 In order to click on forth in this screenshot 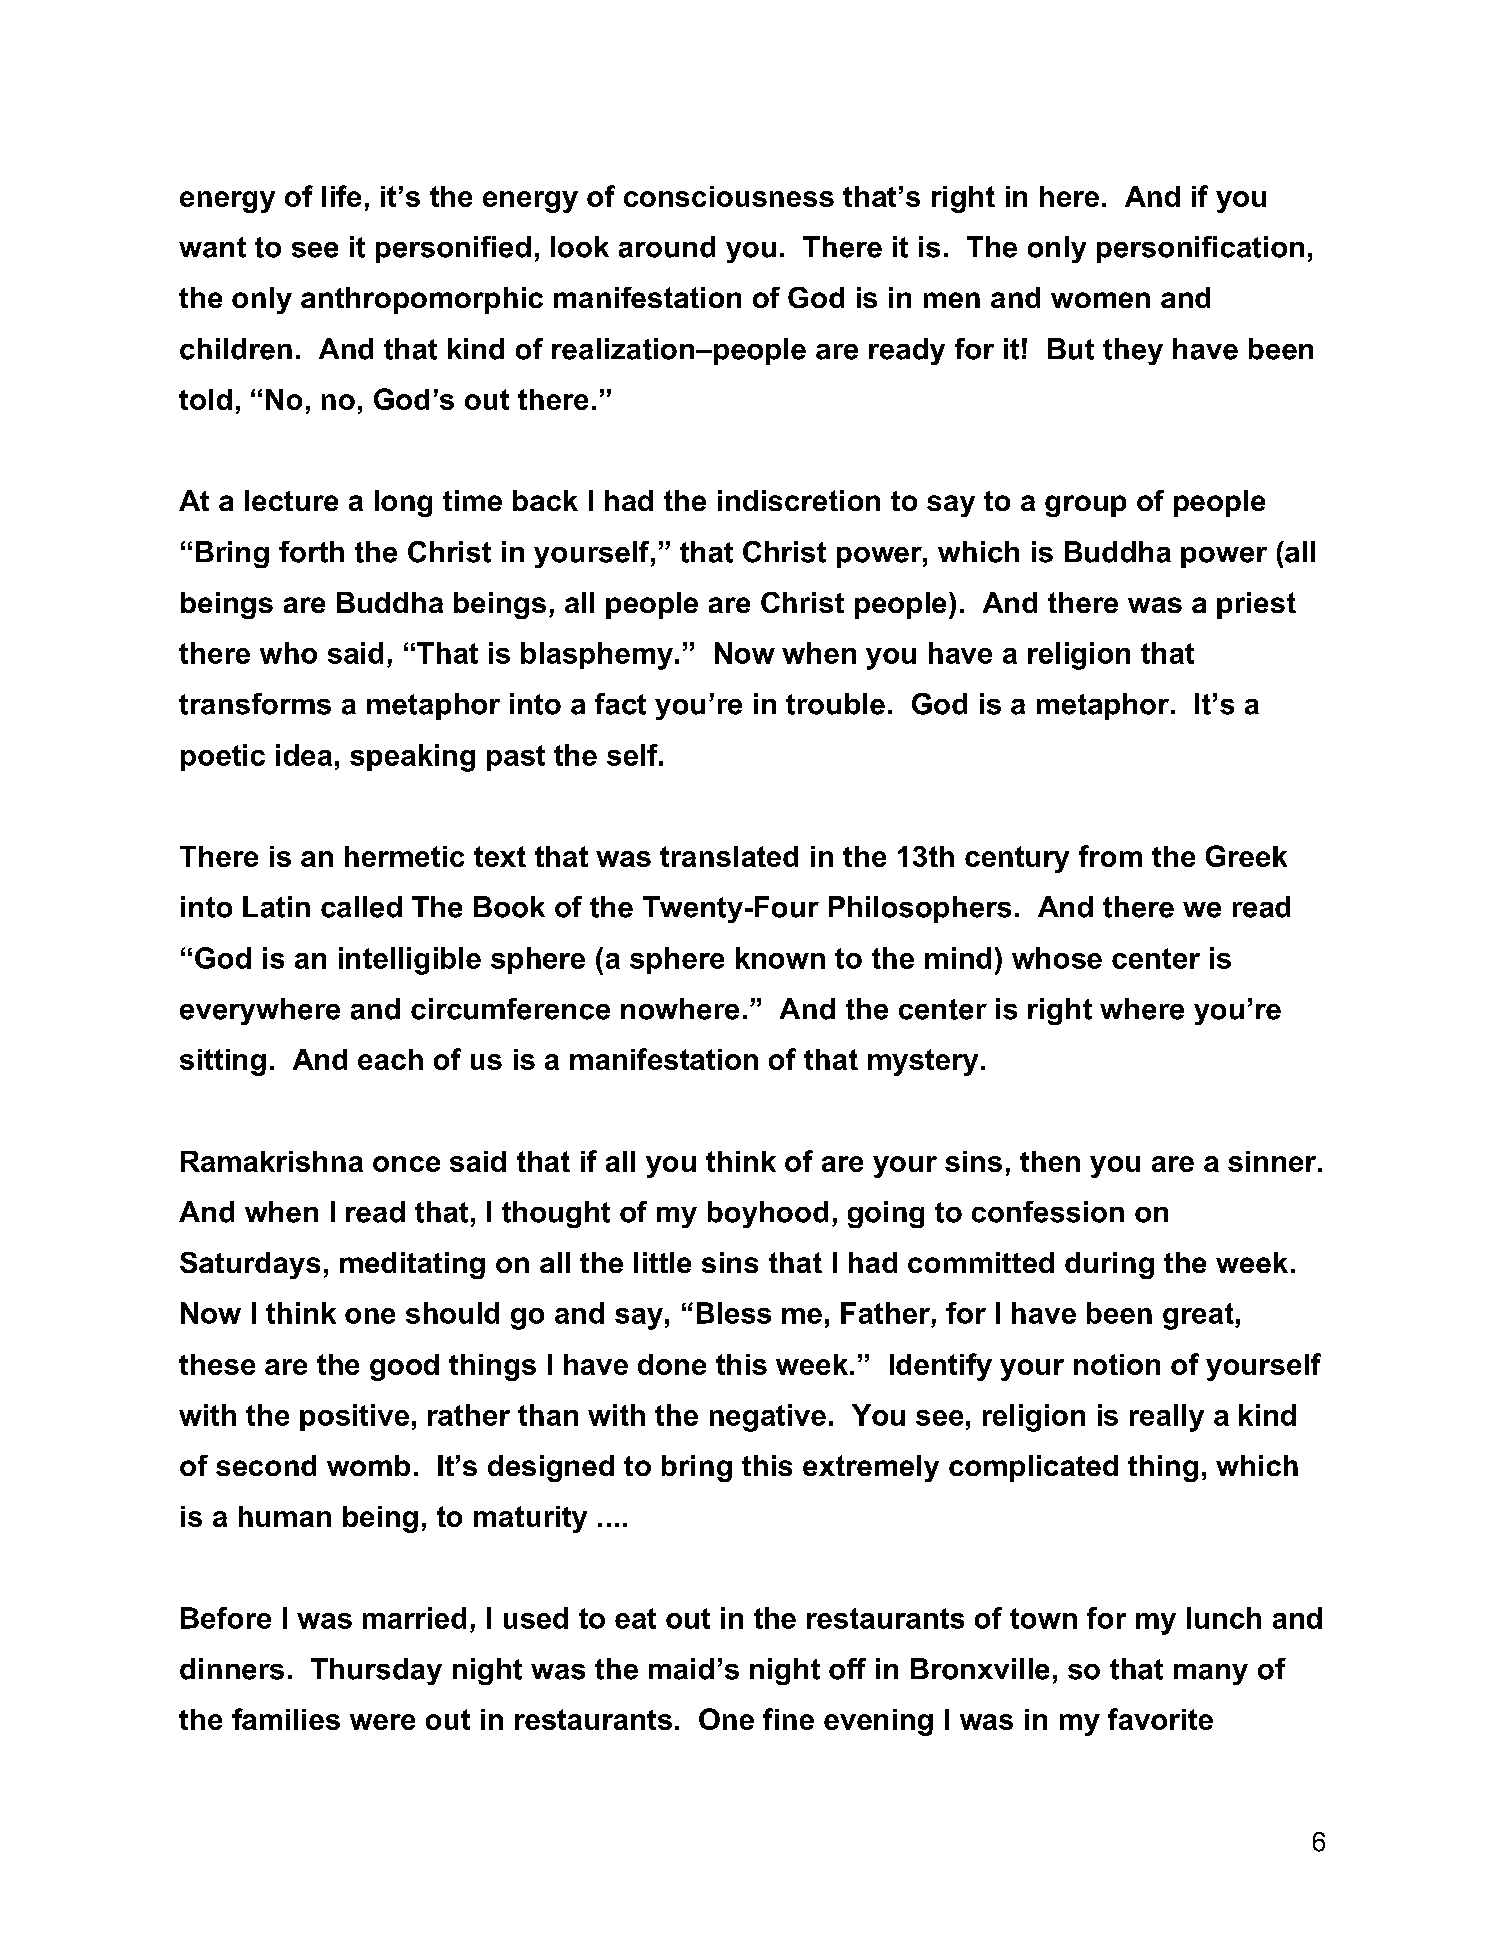, I will do `click(311, 552)`.
